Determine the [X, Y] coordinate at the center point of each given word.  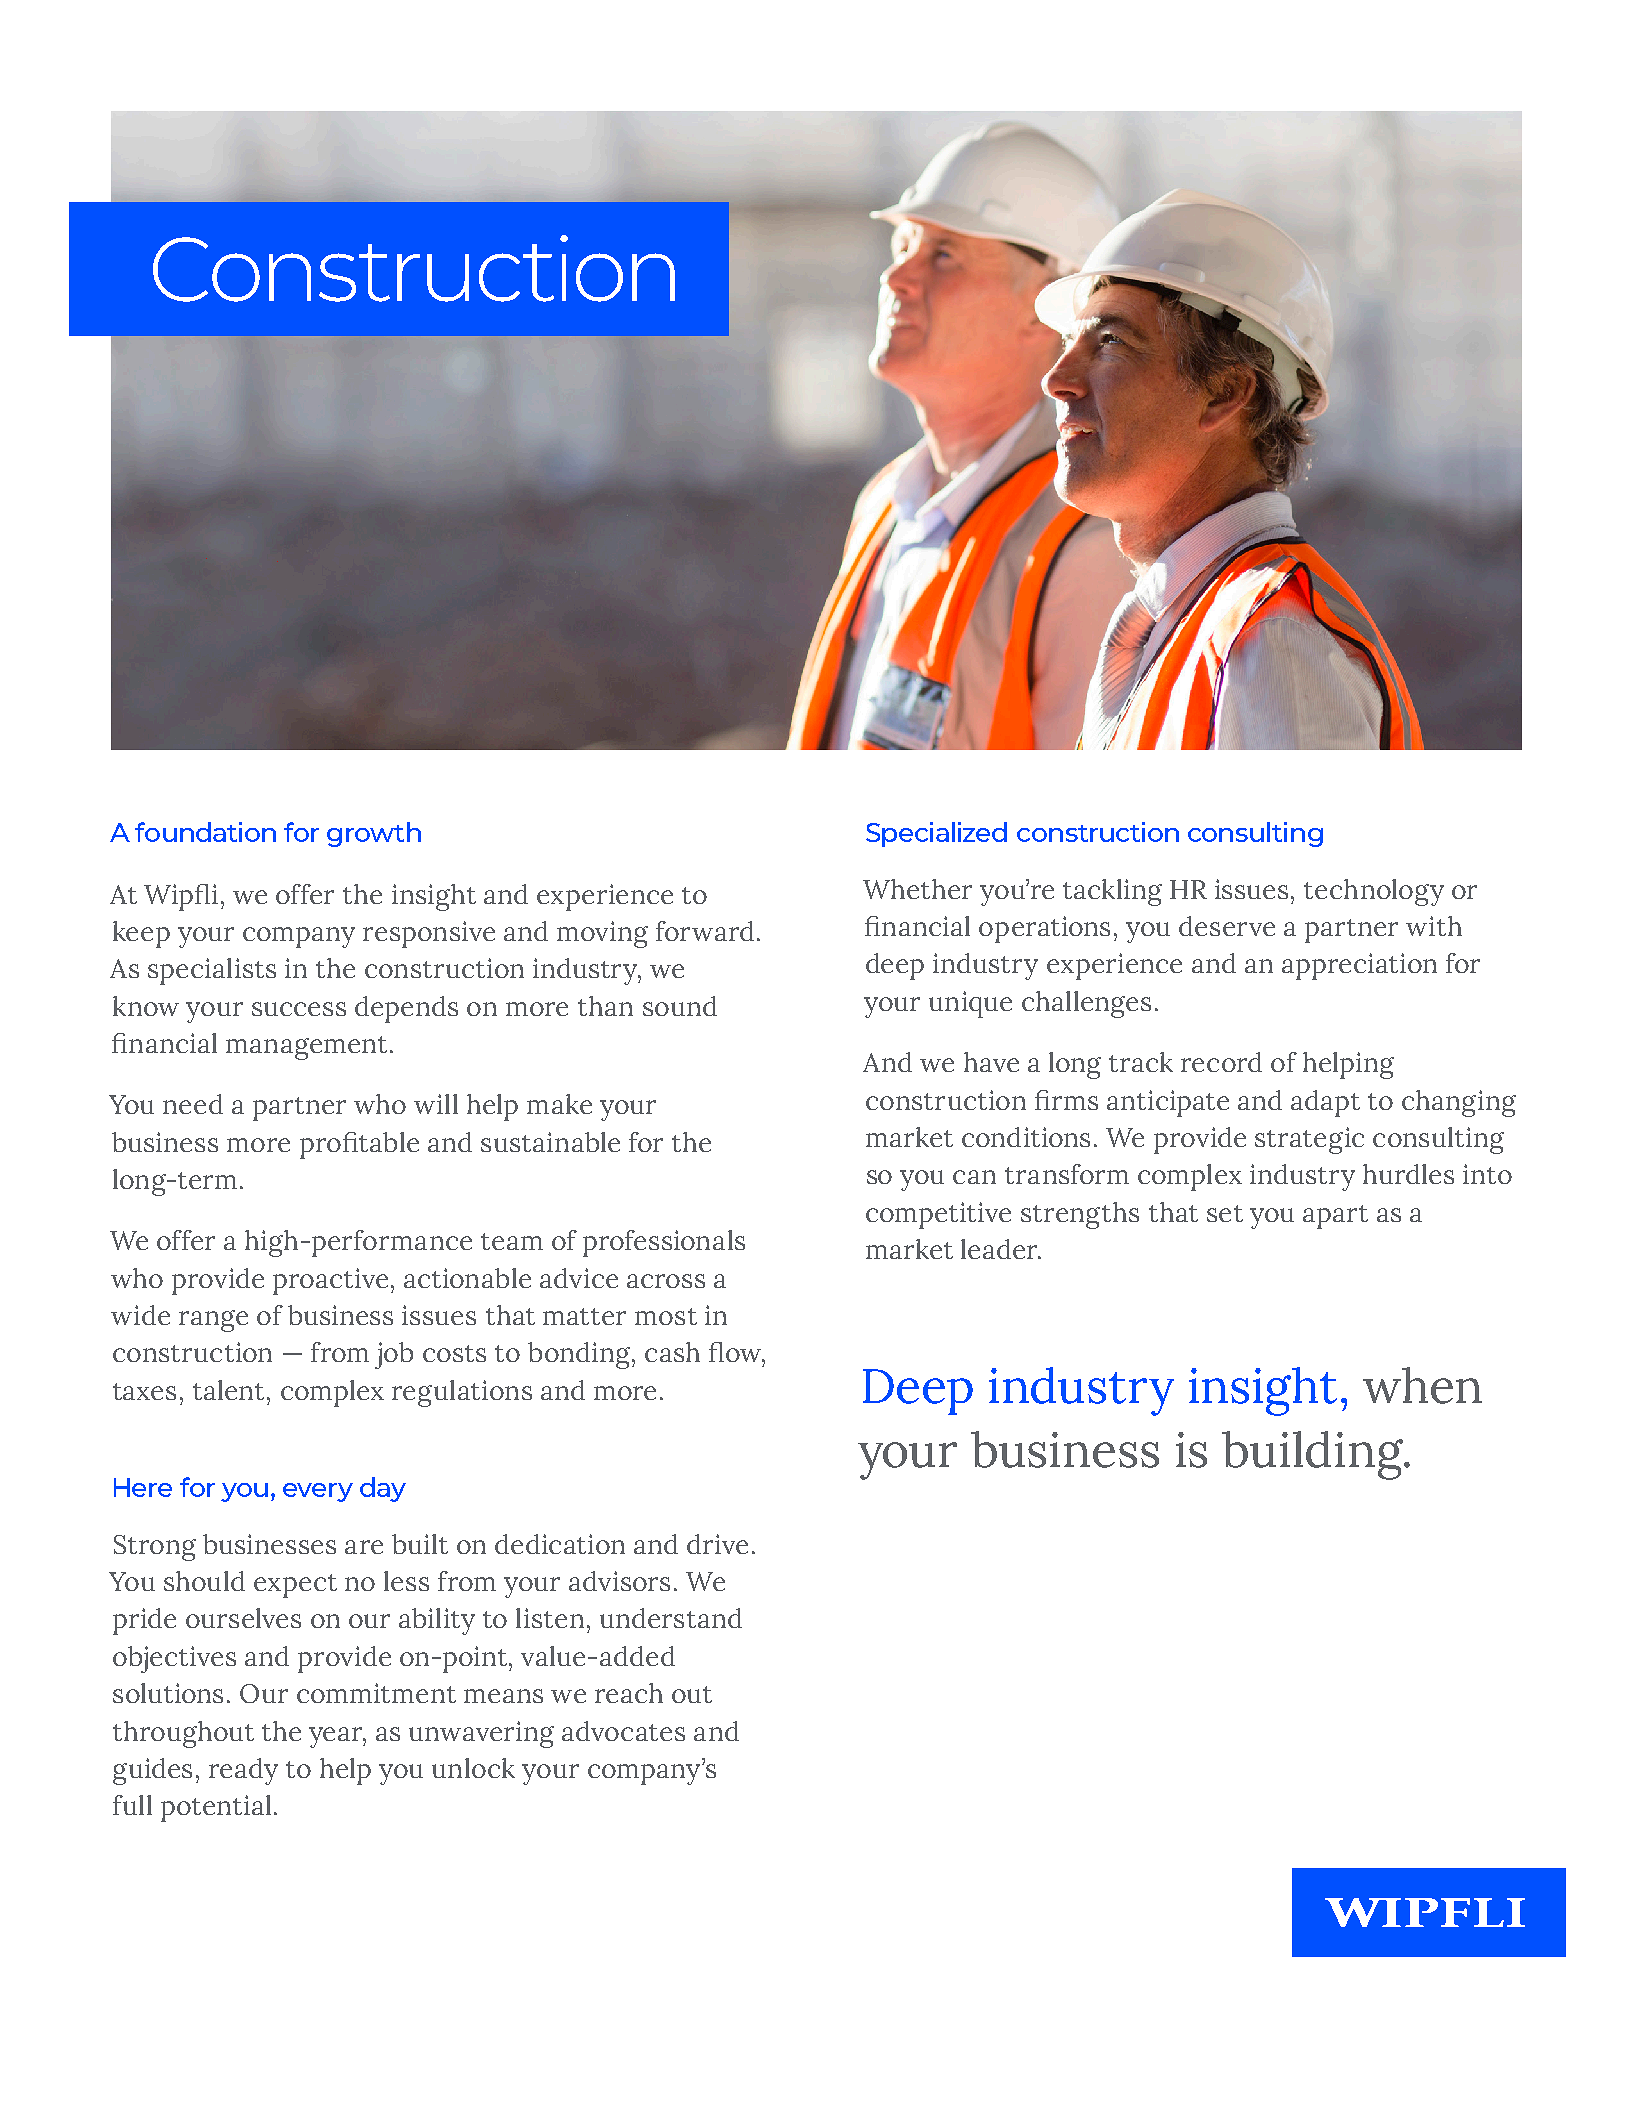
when [1422, 1385]
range [213, 1321]
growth [374, 834]
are [364, 1547]
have [991, 1062]
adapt [1325, 1103]
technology [1374, 892]
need [193, 1104]
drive [717, 1544]
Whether [917, 889]
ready [243, 1771]
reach [629, 1693]
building [1313, 1455]
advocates [623, 1731]
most [666, 1316]
